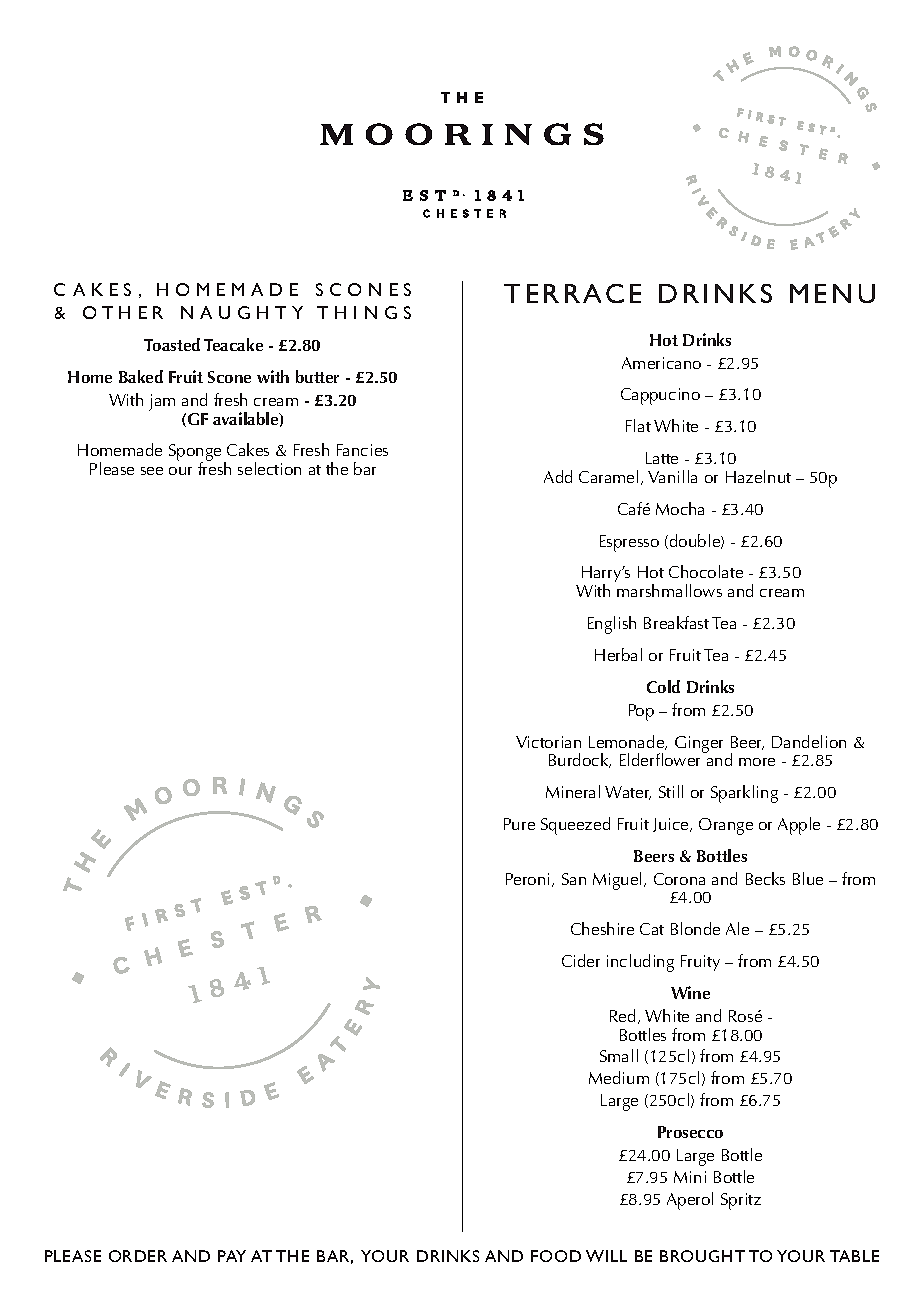  What do you see at coordinates (690, 992) in the page?
I see `Wine` at bounding box center [690, 992].
